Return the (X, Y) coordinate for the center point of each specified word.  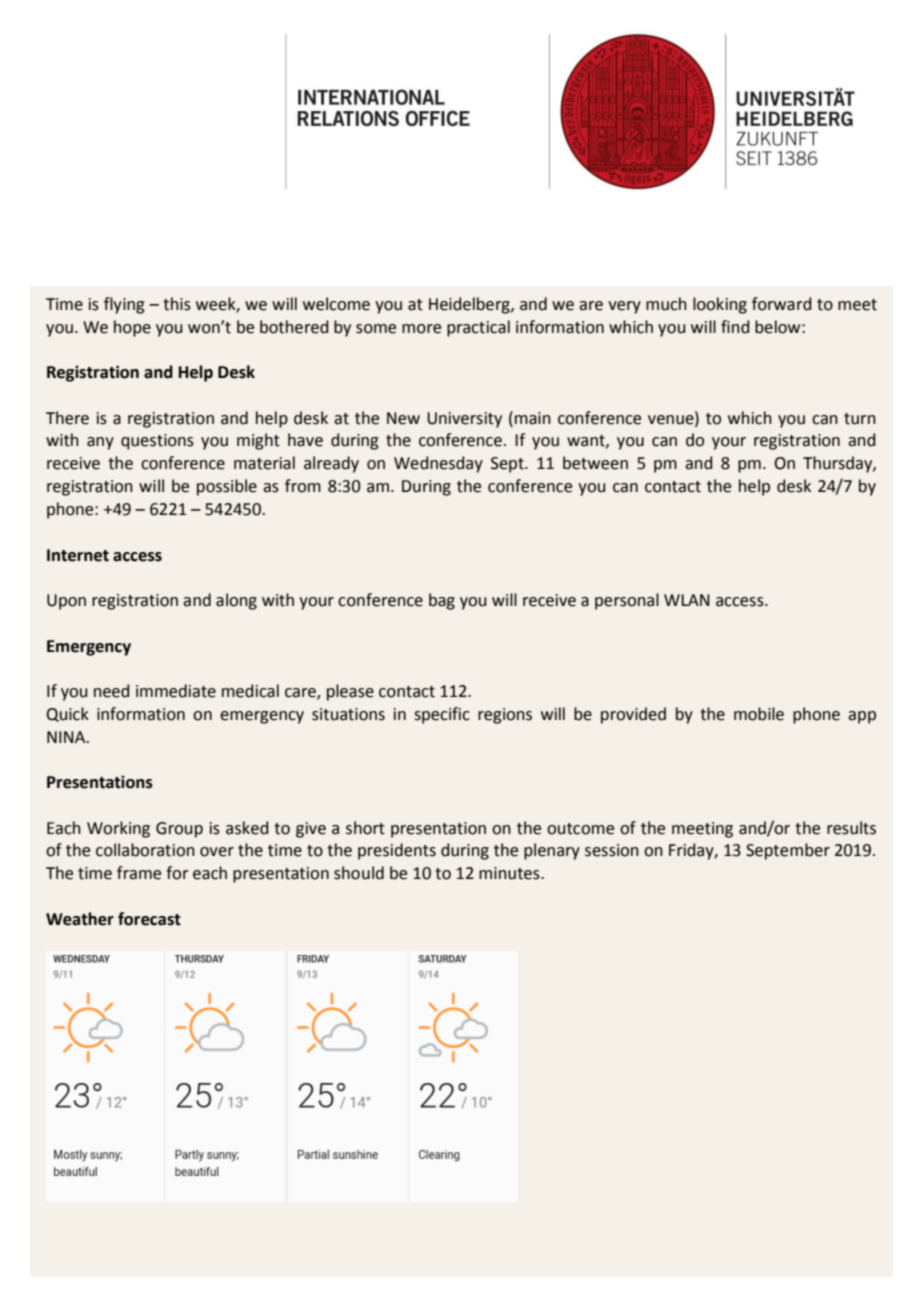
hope (132, 328)
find (735, 327)
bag (442, 601)
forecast (149, 919)
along (236, 601)
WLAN (687, 600)
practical (478, 328)
